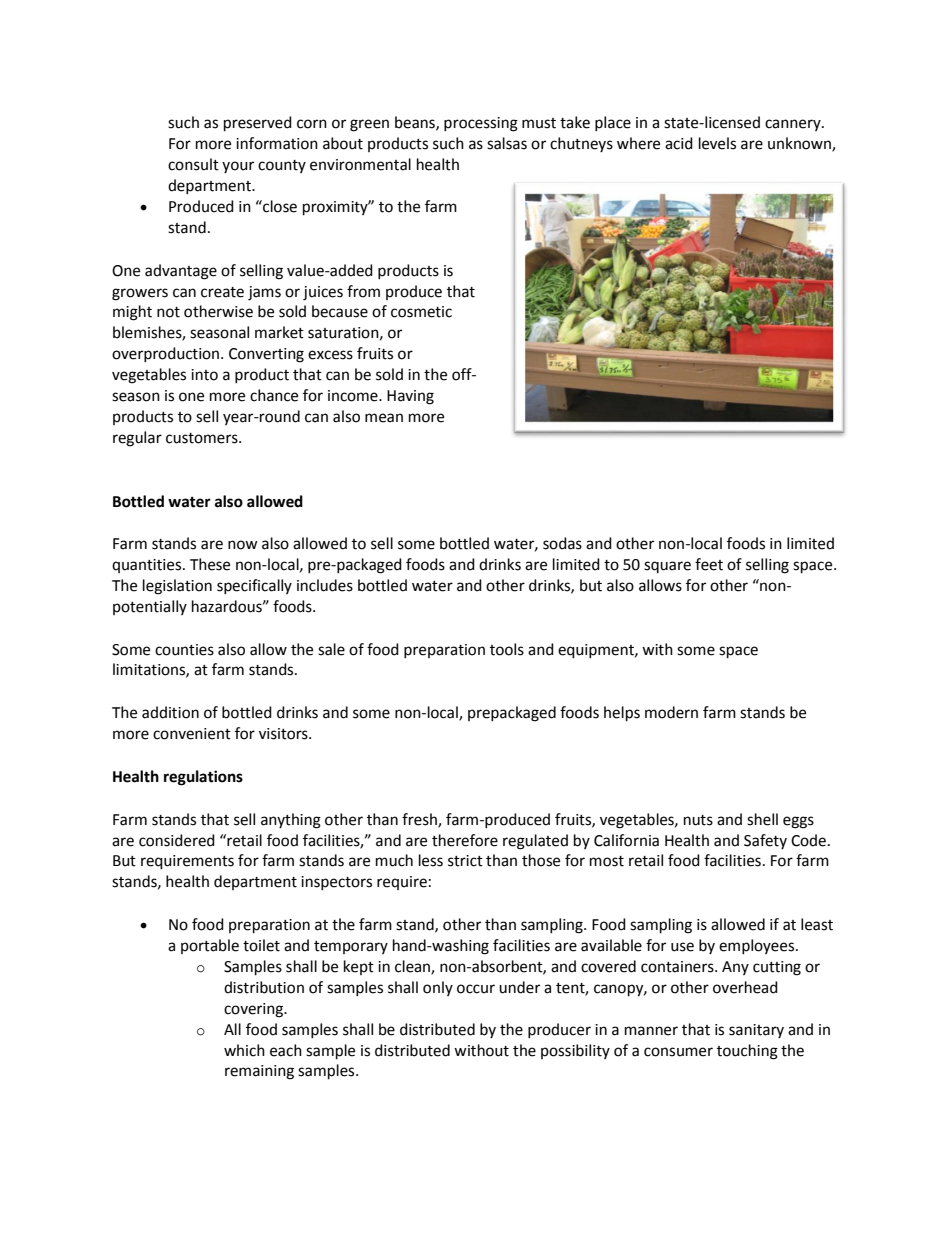 This document has height=1233, width=952. Describe the element at coordinates (244, 1050) in the document. I see `which` at that location.
